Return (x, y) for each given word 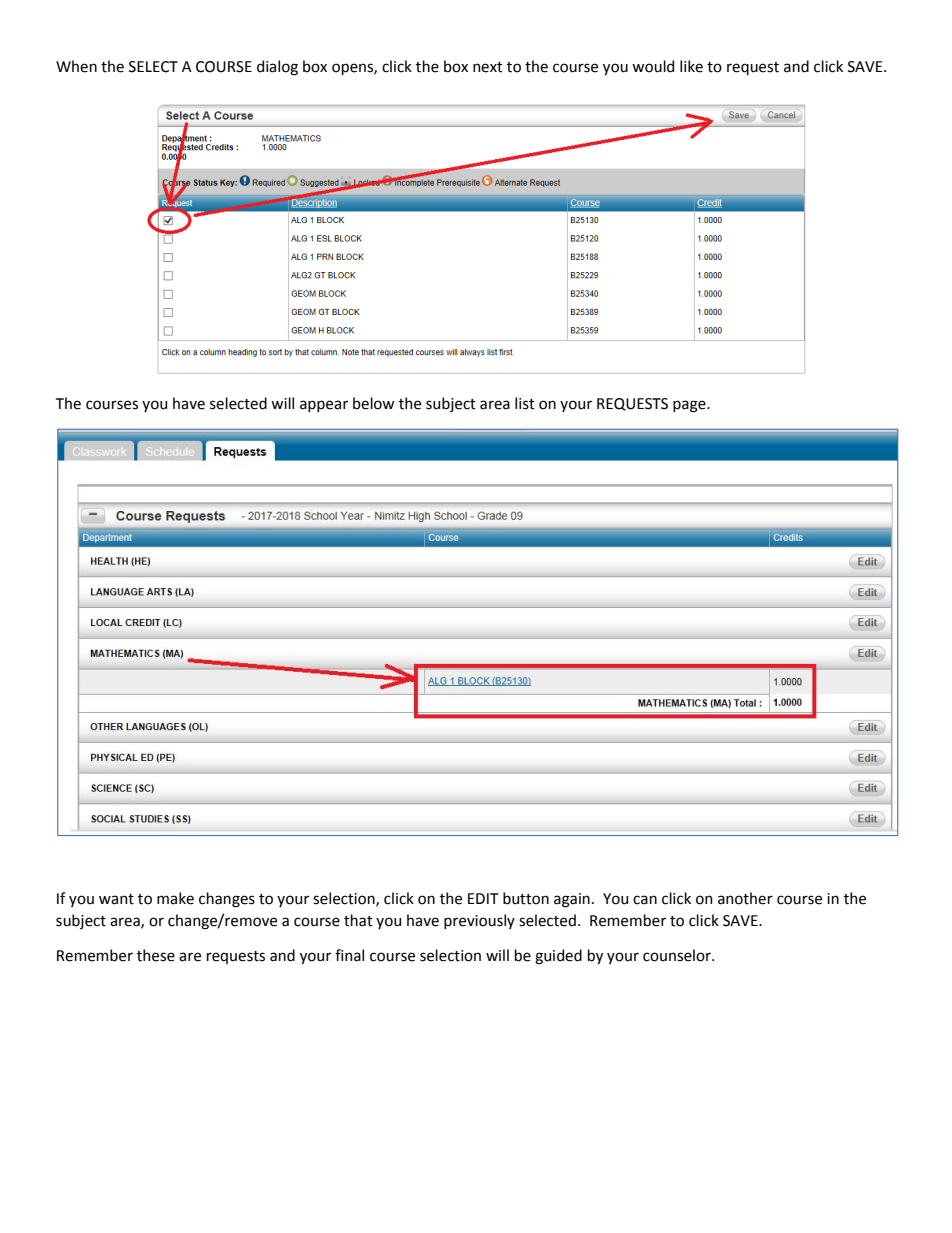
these (156, 955)
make (175, 898)
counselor (678, 955)
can (645, 900)
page (690, 406)
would (653, 66)
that (358, 920)
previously (479, 921)
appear (324, 406)
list (525, 403)
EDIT (483, 898)
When (76, 66)
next (488, 67)
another (745, 898)
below (373, 403)
